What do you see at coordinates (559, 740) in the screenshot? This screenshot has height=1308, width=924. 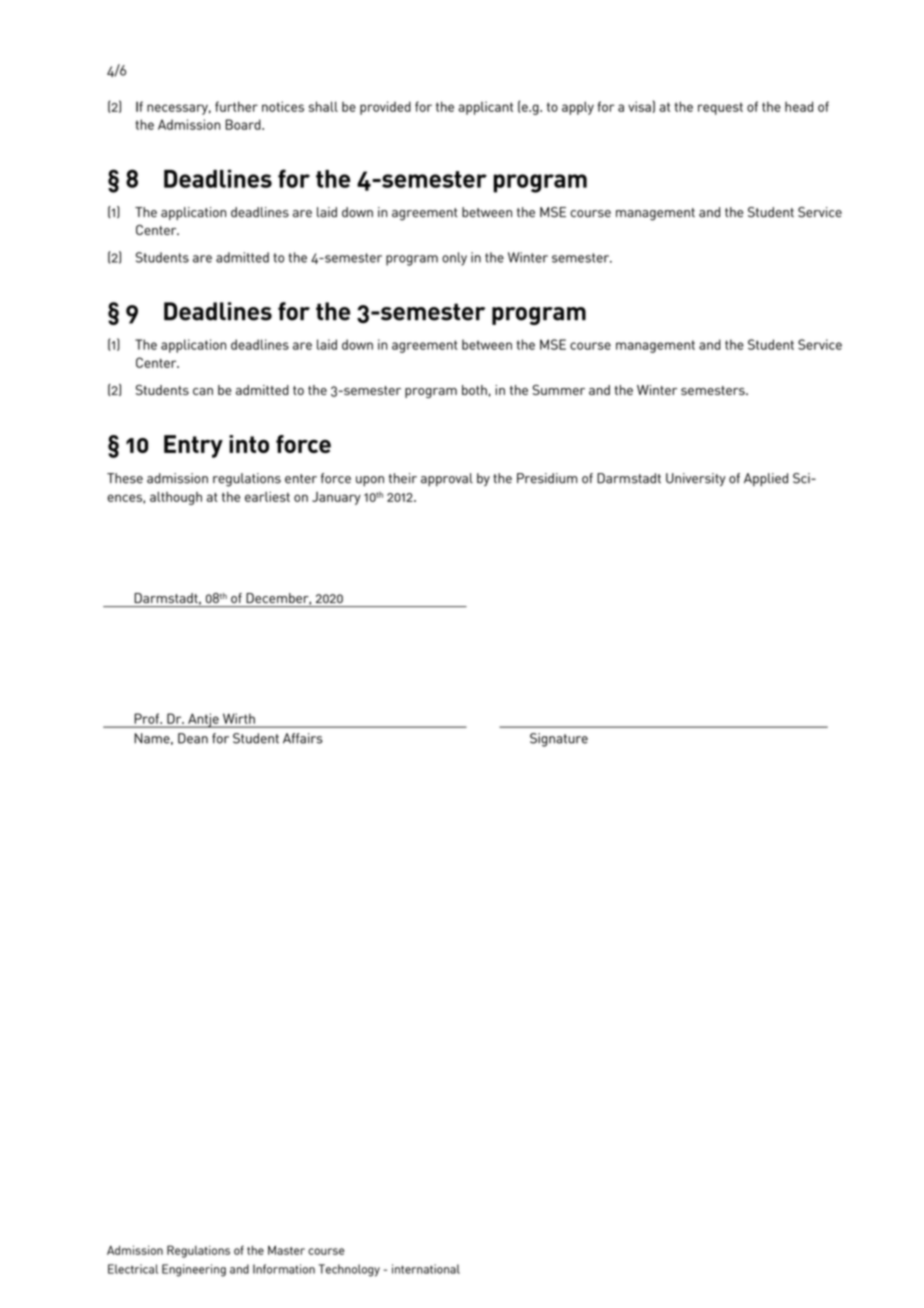 I see `Signature` at bounding box center [559, 740].
